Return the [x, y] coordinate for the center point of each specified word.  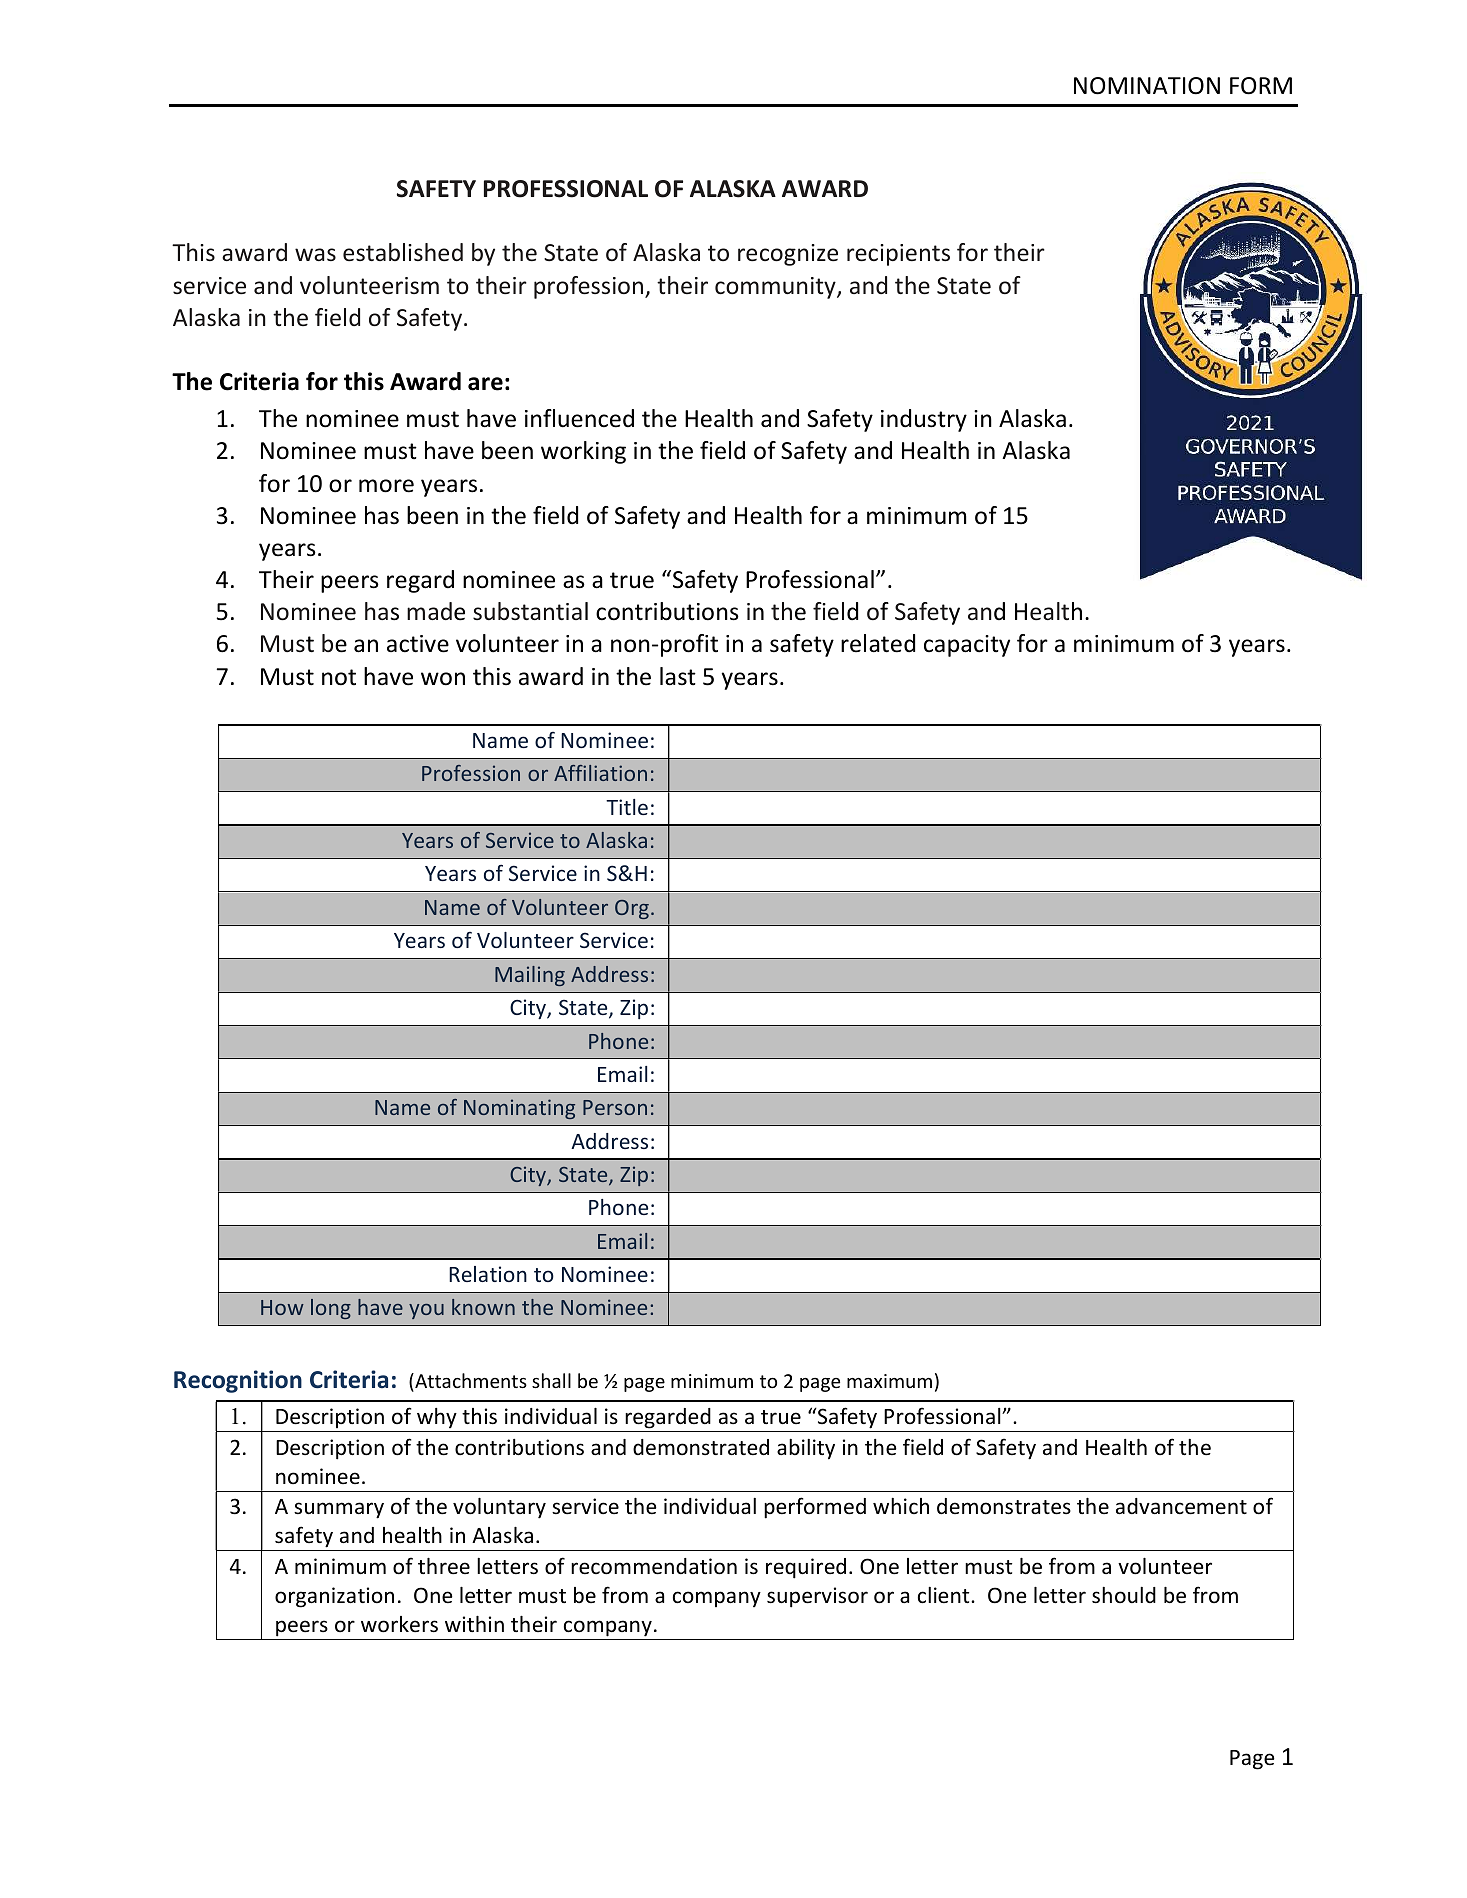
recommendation [654, 1566]
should [1124, 1595]
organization [334, 1597]
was [315, 254]
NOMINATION [1147, 86]
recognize [788, 255]
